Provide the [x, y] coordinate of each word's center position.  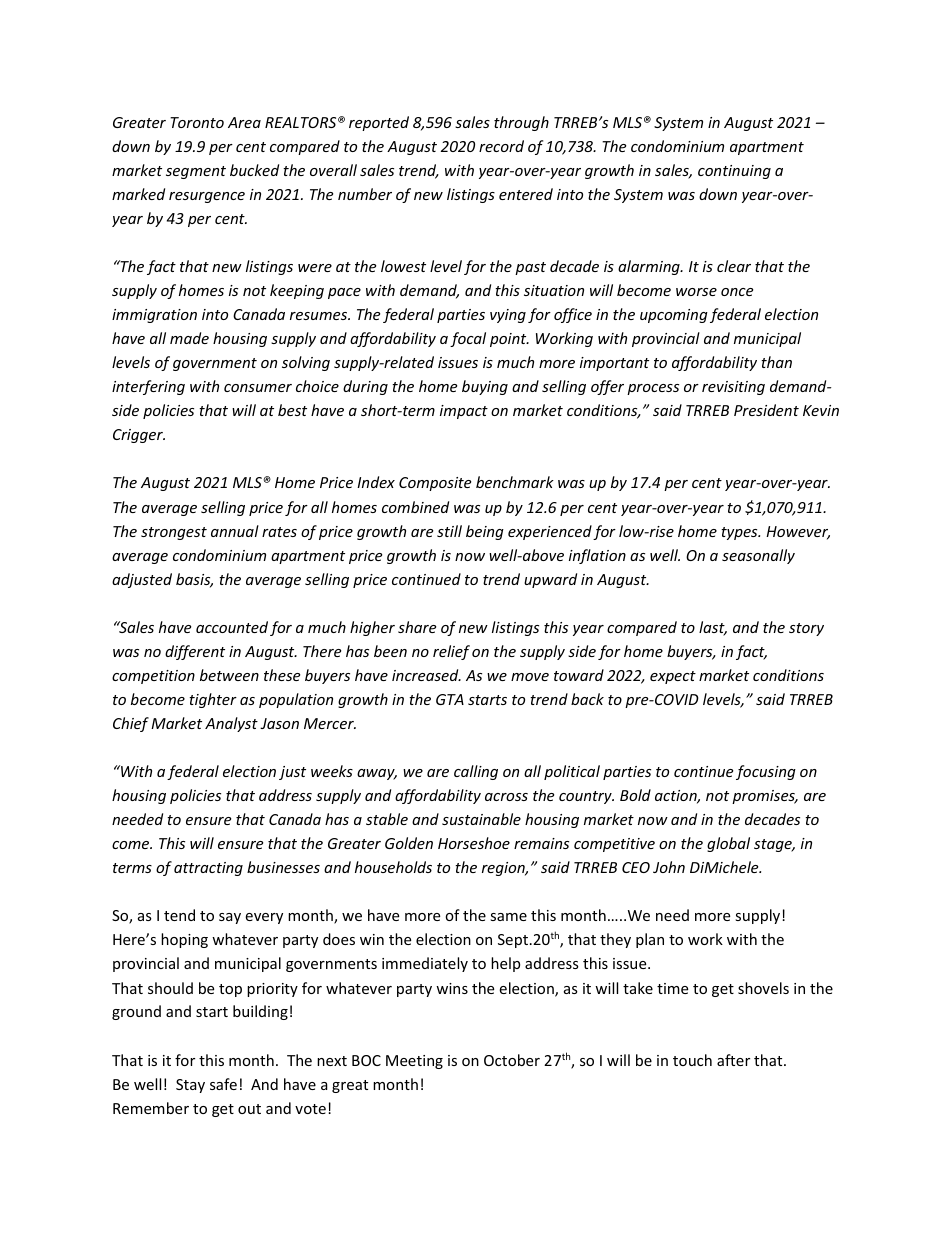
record [501, 146]
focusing [766, 772]
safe [223, 1084]
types [740, 533]
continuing [734, 172]
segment [196, 172]
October [512, 1060]
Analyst [231, 724]
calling [476, 772]
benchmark [515, 482]
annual [235, 531]
